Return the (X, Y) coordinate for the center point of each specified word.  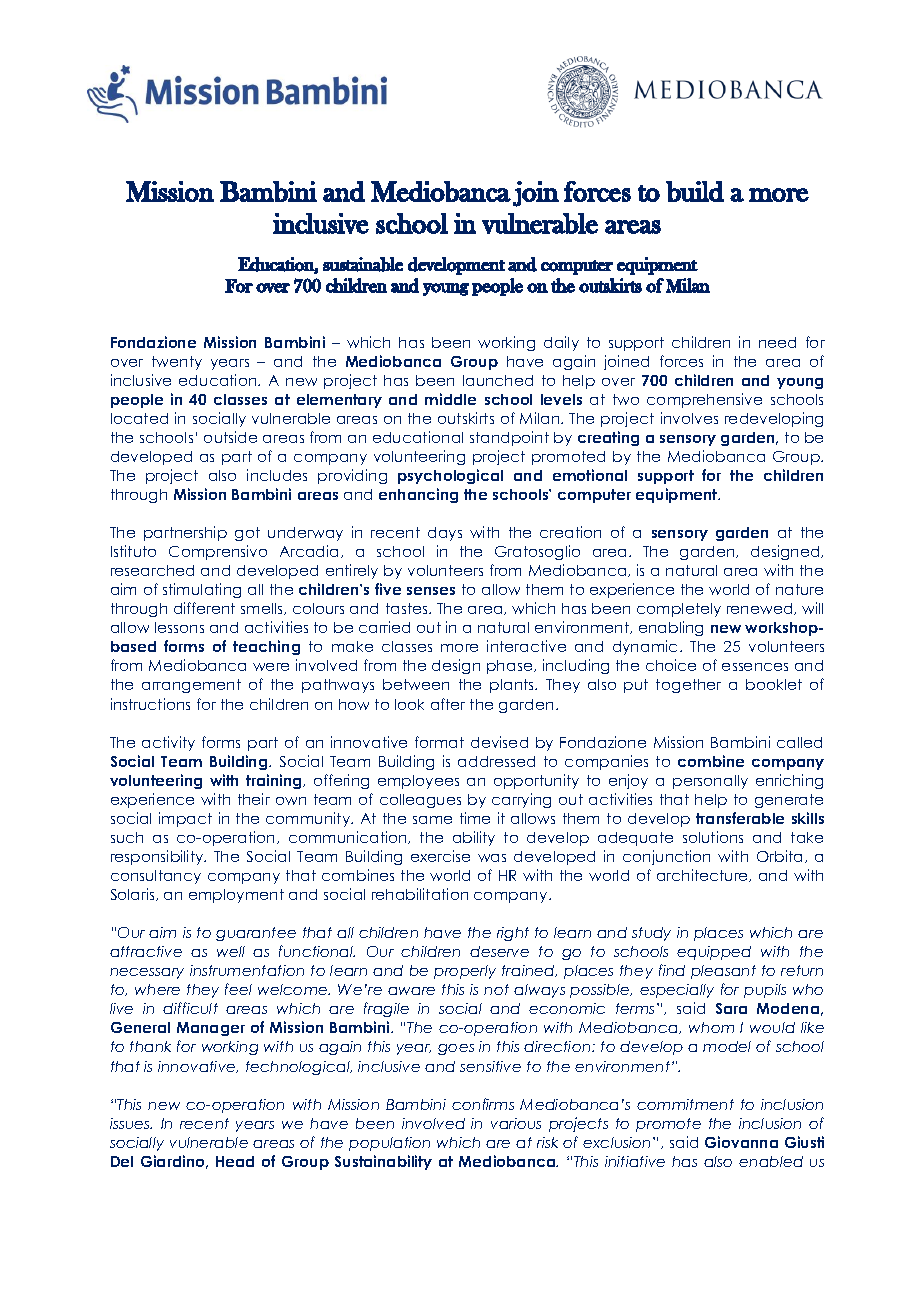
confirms (483, 1104)
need (777, 342)
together (688, 686)
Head (235, 1161)
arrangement (191, 686)
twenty (177, 363)
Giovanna (741, 1142)
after (448, 704)
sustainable (363, 264)
